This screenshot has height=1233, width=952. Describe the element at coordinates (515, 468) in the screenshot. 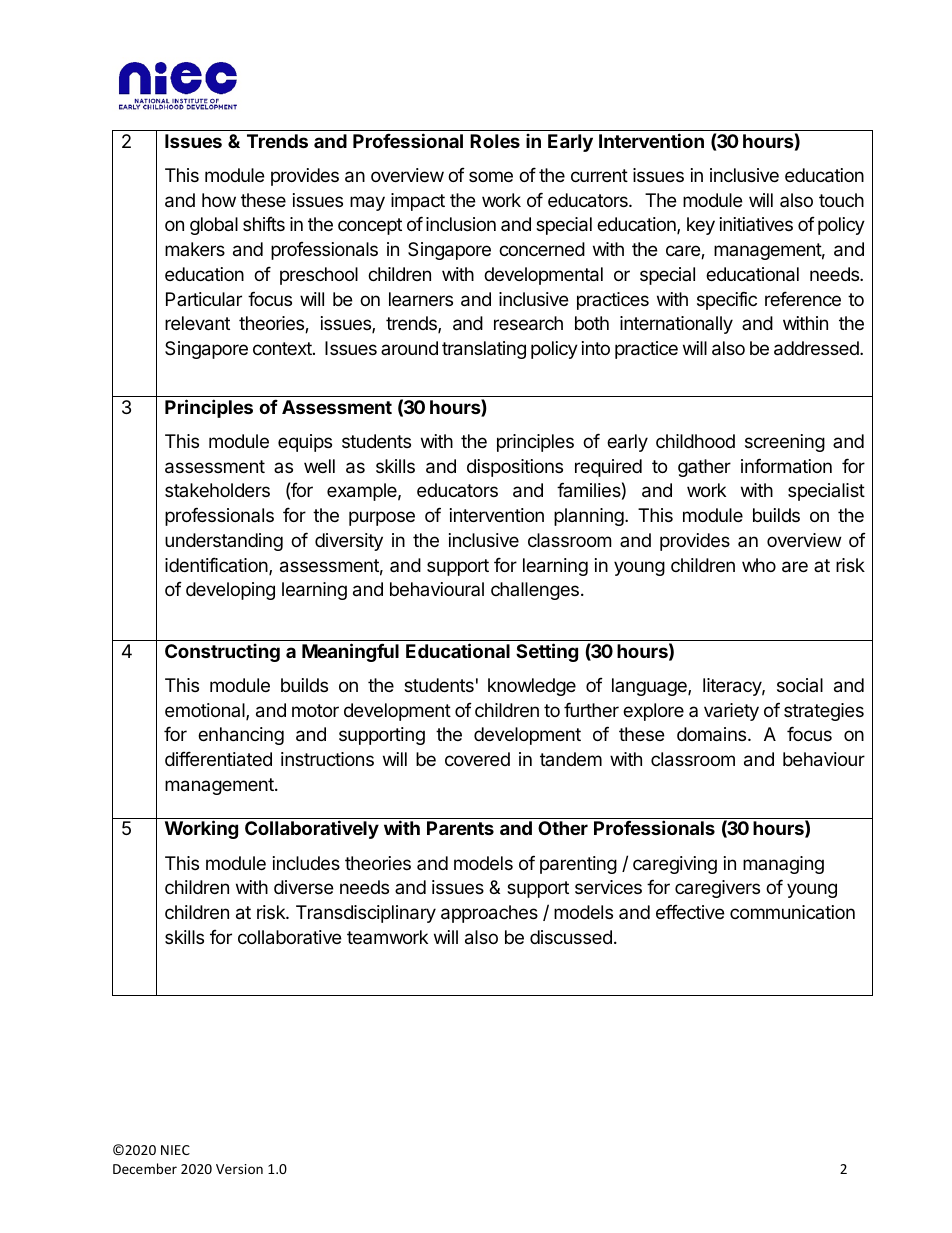

I see `dispositions` at that location.
